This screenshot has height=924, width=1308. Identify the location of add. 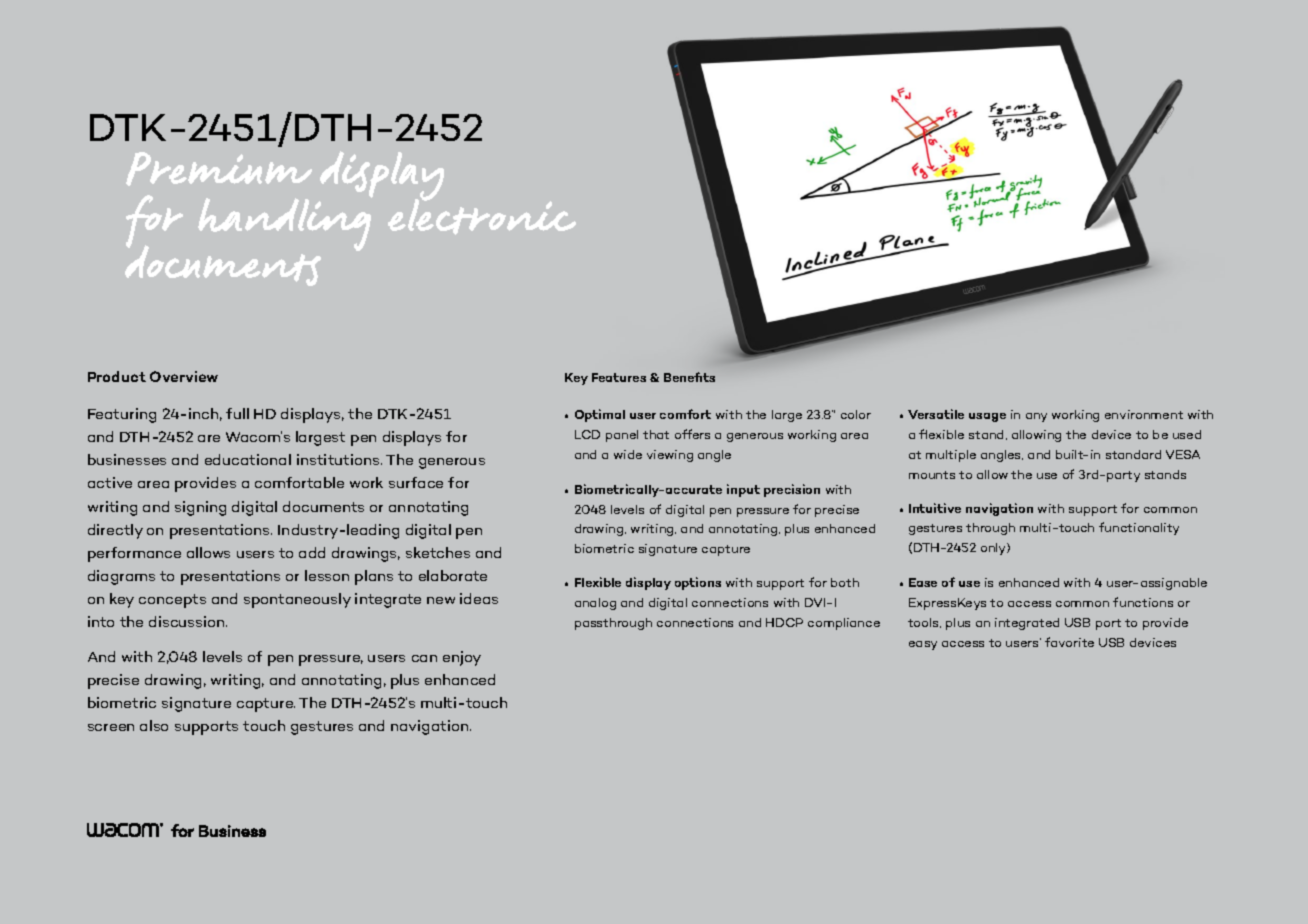
(312, 552).
